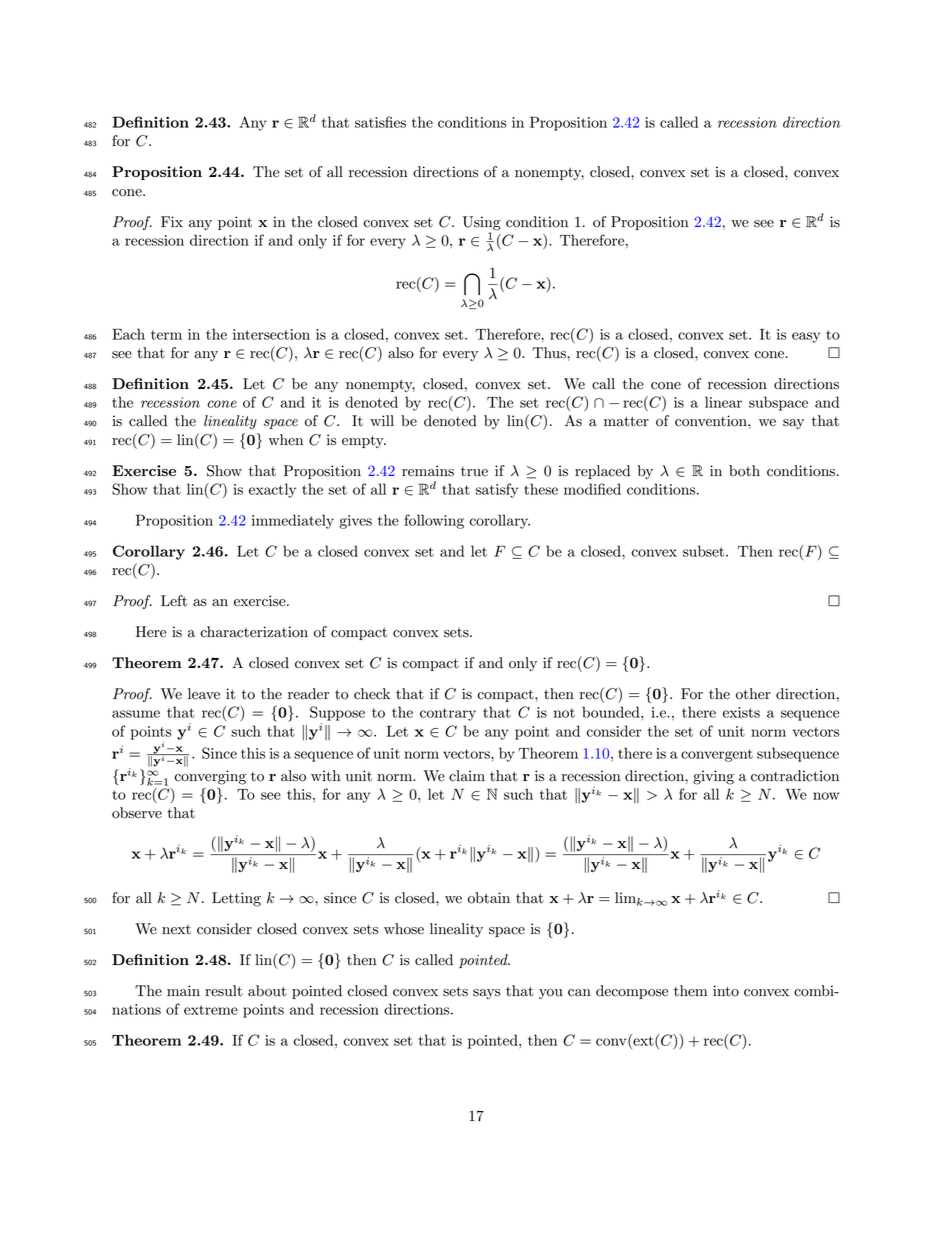 The image size is (952, 1233). Describe the element at coordinates (705, 551) in the screenshot. I see `subset` at that location.
